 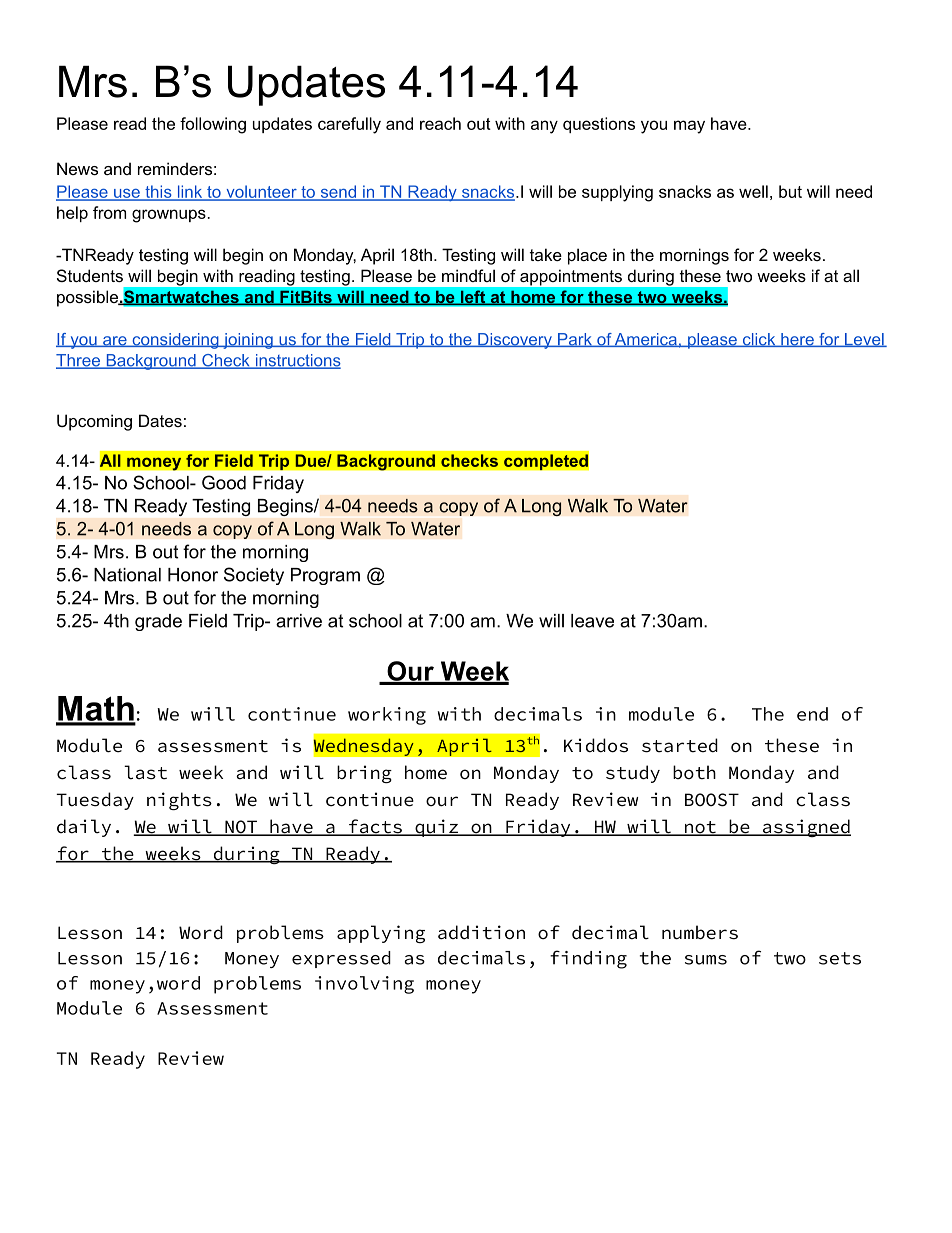 What do you see at coordinates (468, 275) in the document?
I see `mindful` at bounding box center [468, 275].
